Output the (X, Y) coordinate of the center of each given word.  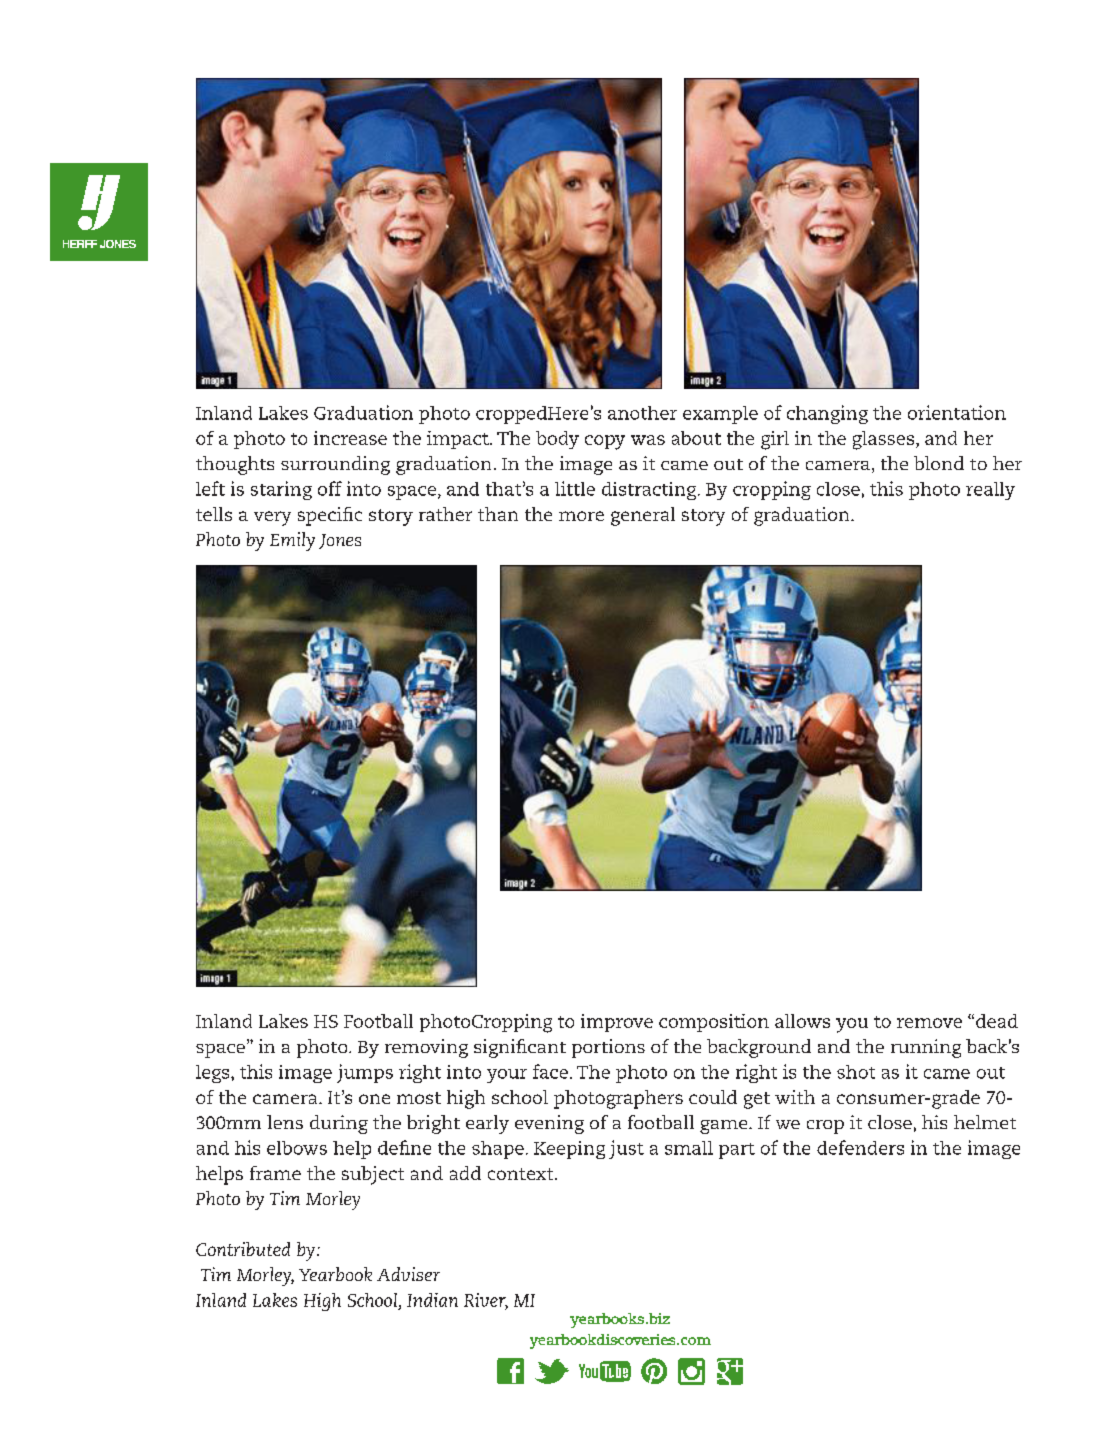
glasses (883, 440)
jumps (365, 1073)
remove (929, 1023)
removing (426, 1048)
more (581, 516)
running (926, 1048)
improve (617, 1023)
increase (350, 438)
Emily (292, 541)
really (990, 491)
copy (605, 442)
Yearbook (335, 1274)
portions (608, 1048)
